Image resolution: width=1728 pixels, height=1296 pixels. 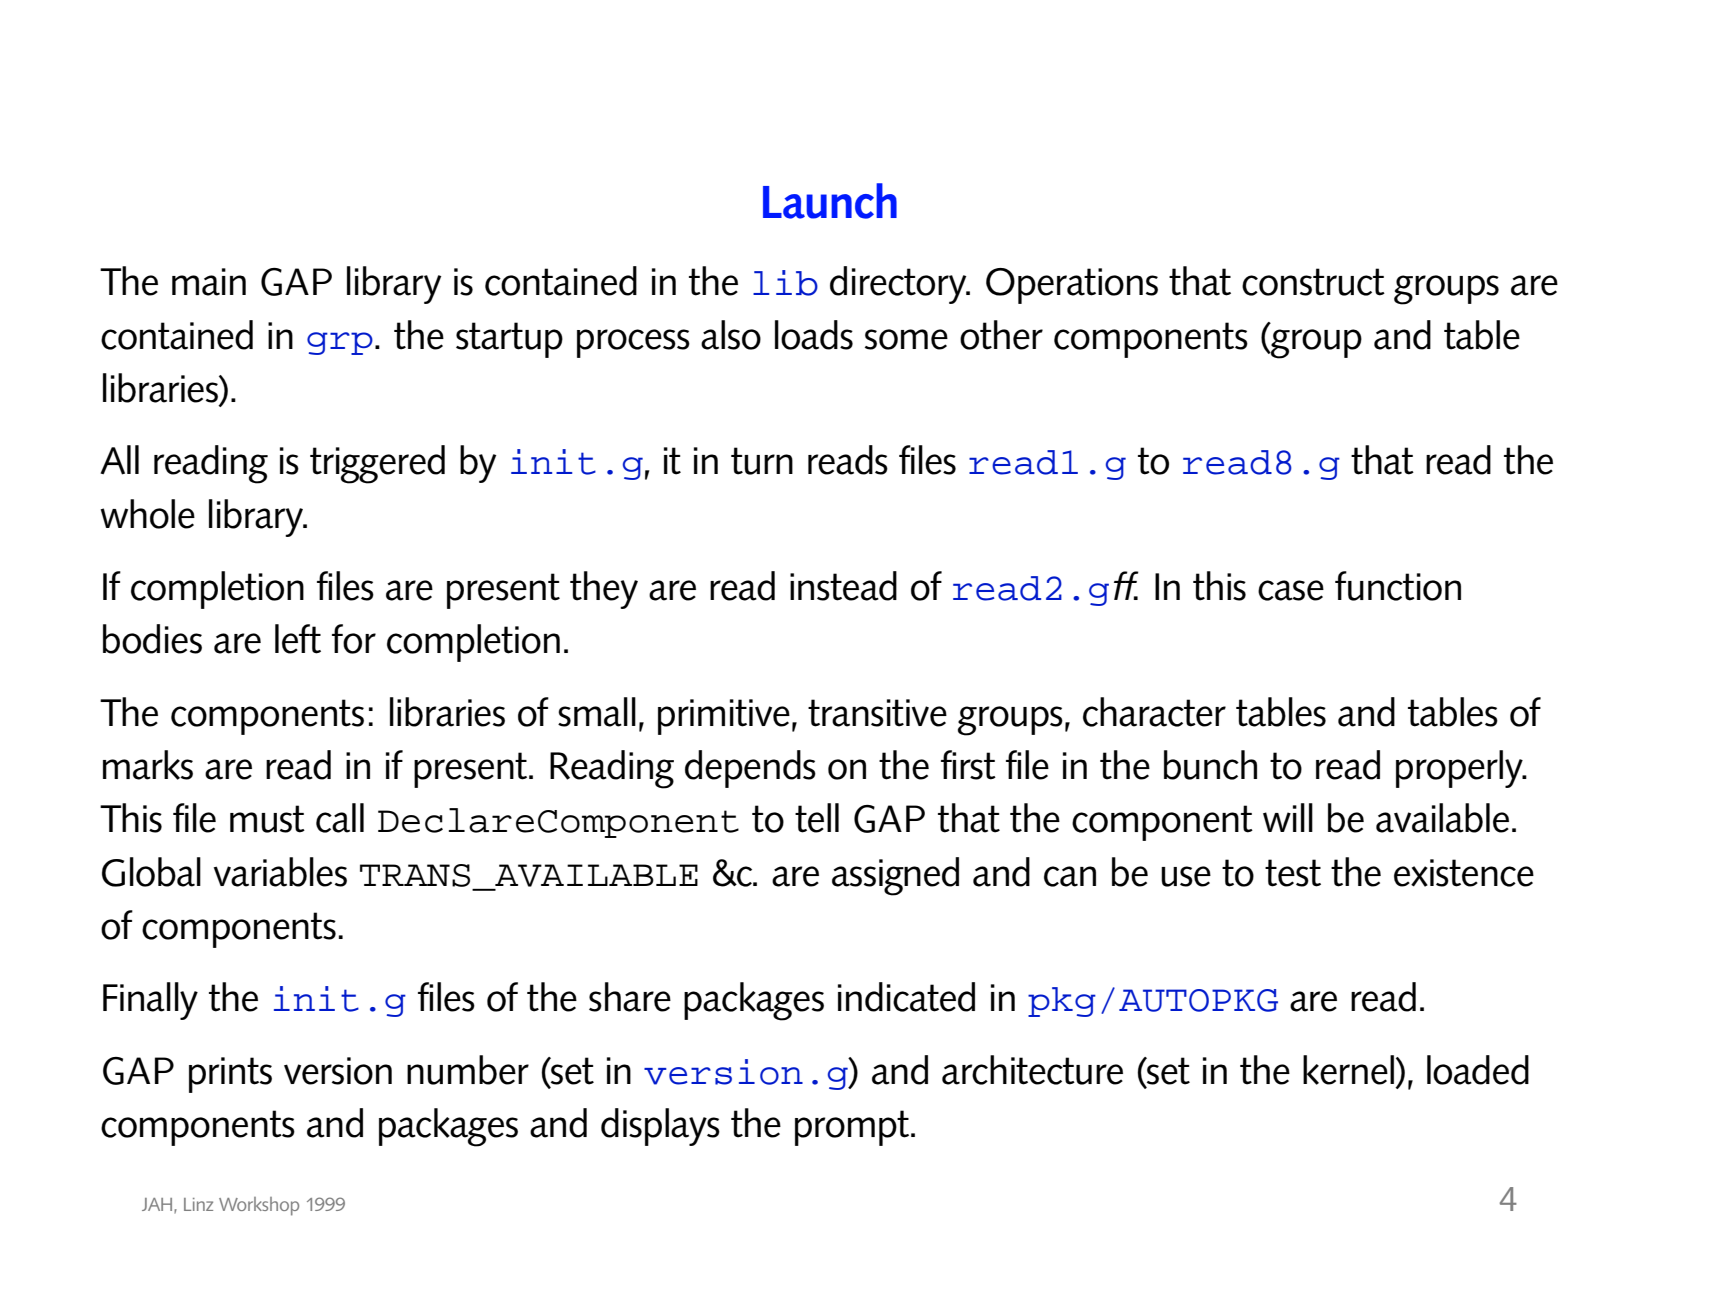 I want to click on variables, so click(x=280, y=872).
